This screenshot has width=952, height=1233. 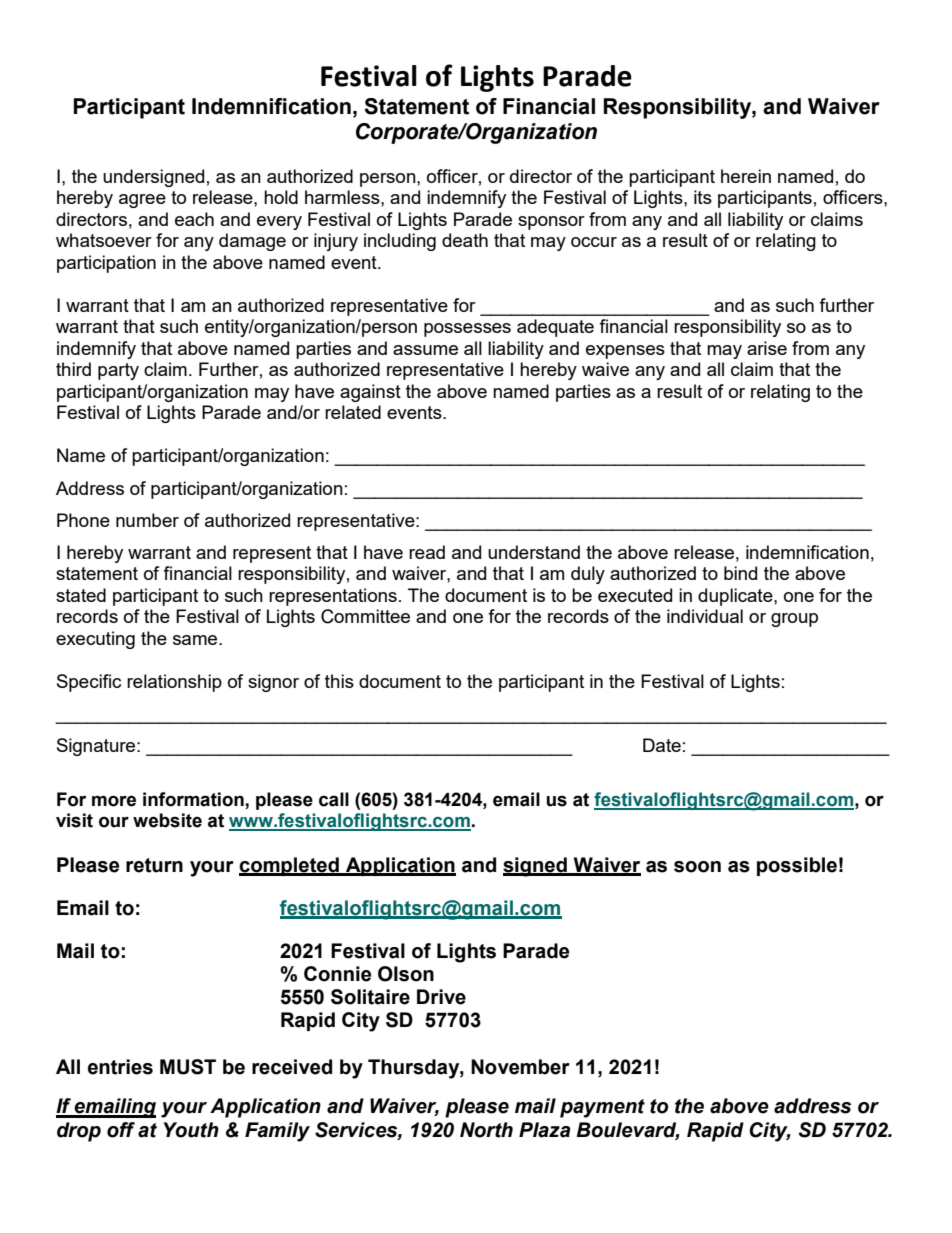 What do you see at coordinates (191, 1130) in the screenshot?
I see `Youth` at bounding box center [191, 1130].
